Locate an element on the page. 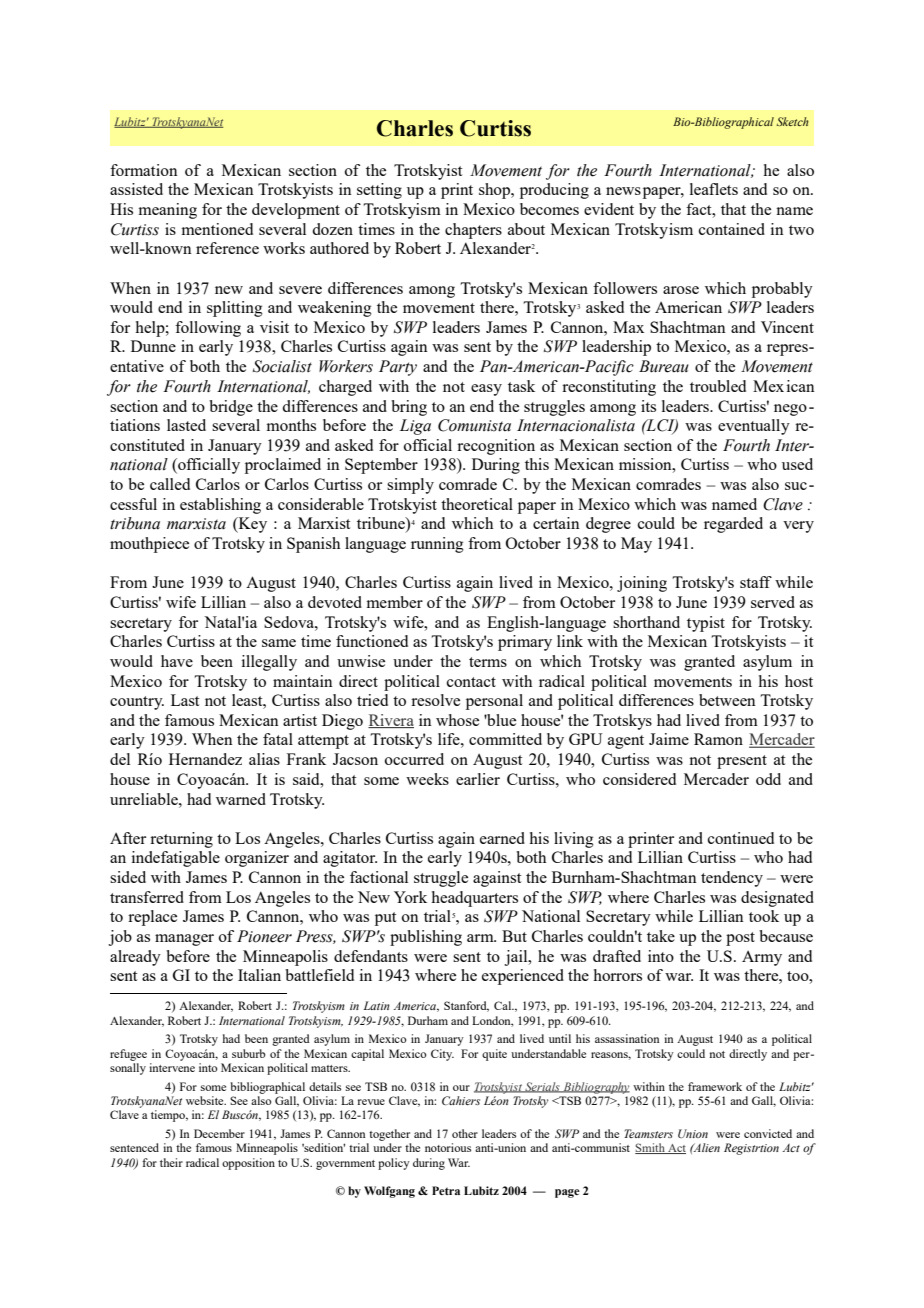 This image has height=1308, width=924. shop is located at coordinates (496, 191).
